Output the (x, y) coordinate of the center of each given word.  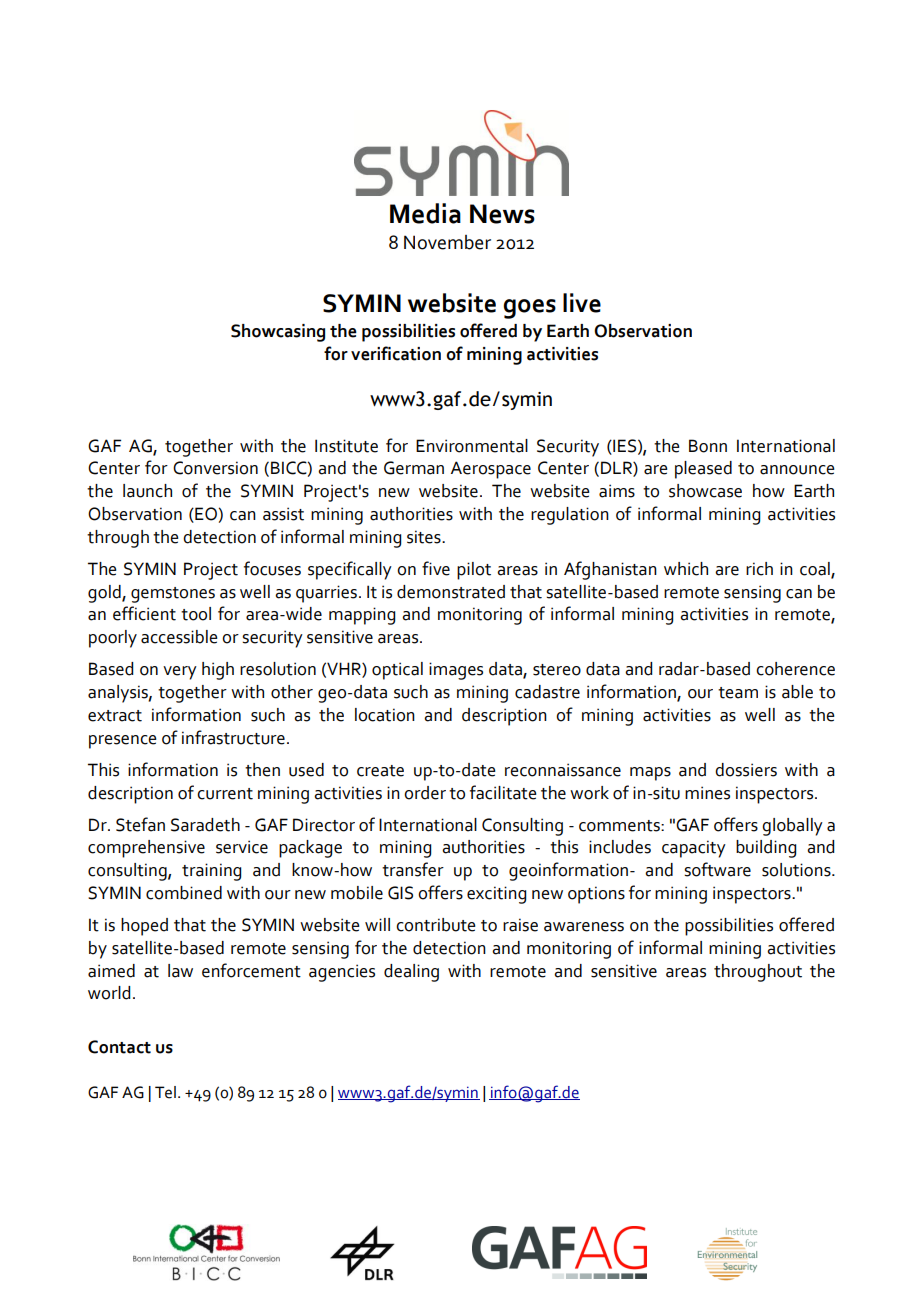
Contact (119, 1047)
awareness (584, 927)
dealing (411, 973)
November (447, 242)
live (582, 303)
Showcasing (278, 333)
